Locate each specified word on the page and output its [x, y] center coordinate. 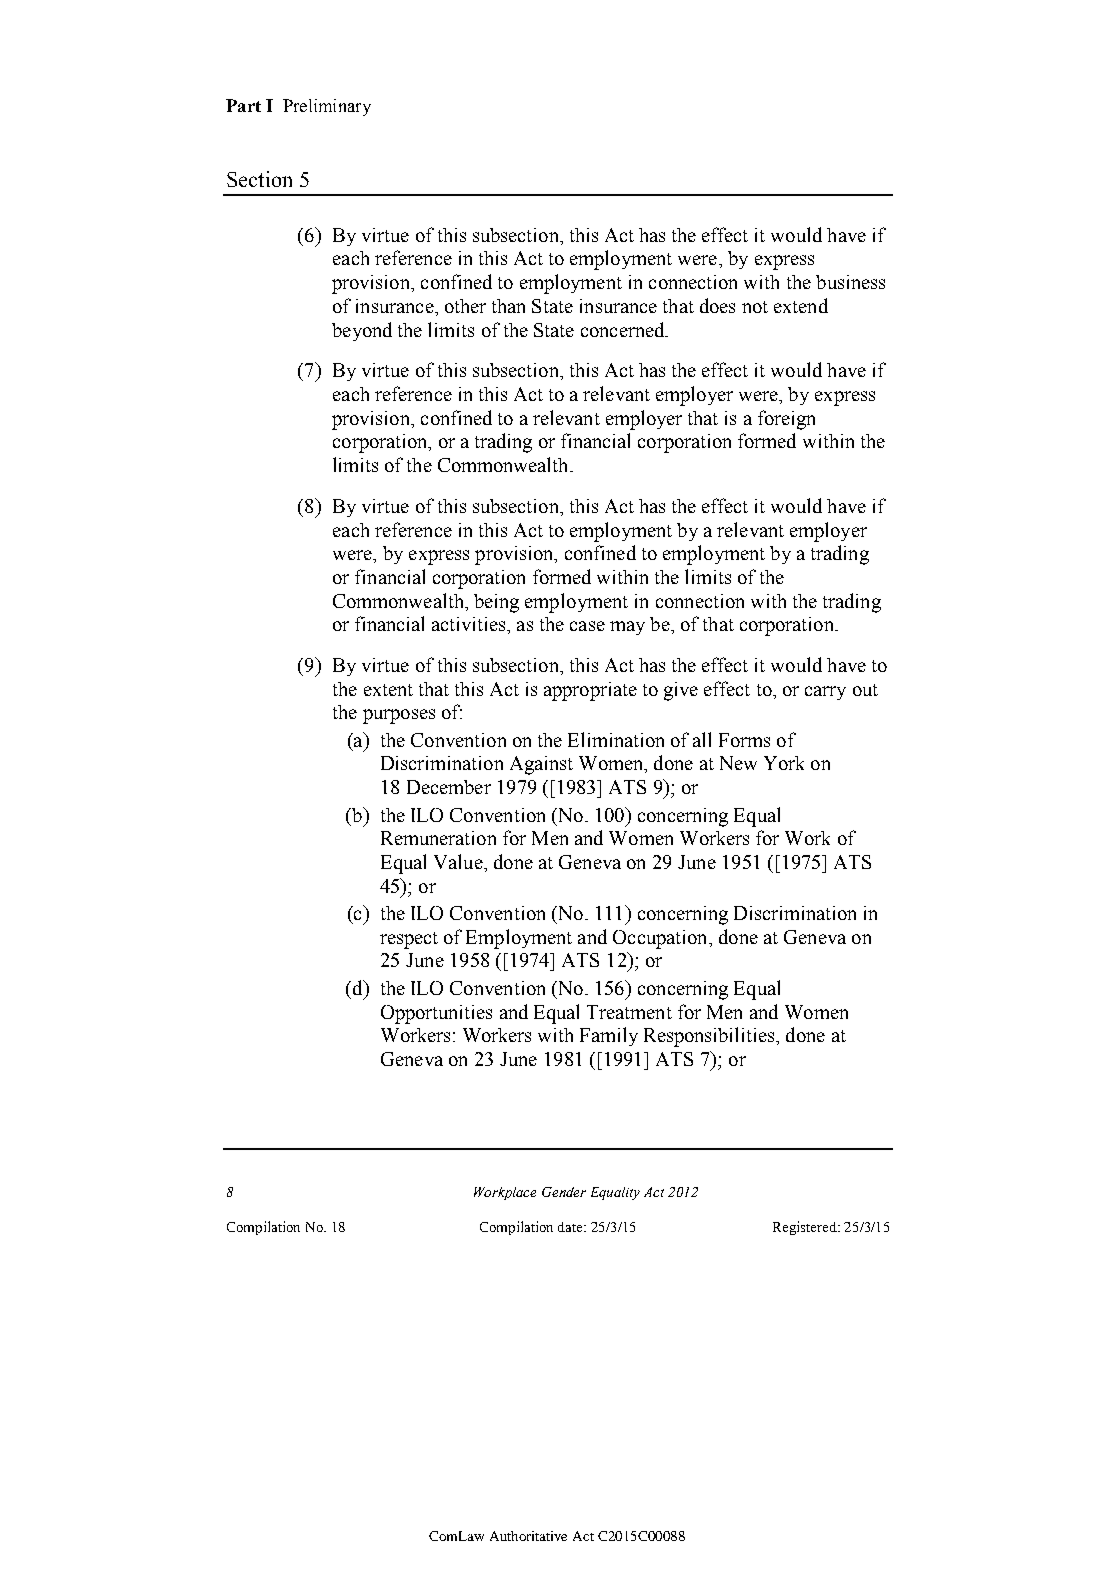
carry [825, 693]
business [850, 282]
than [508, 306]
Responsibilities [710, 1037]
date [571, 1227]
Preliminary [327, 107]
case [587, 626]
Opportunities [436, 1014]
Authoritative [528, 1536]
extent [388, 690]
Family [609, 1036]
